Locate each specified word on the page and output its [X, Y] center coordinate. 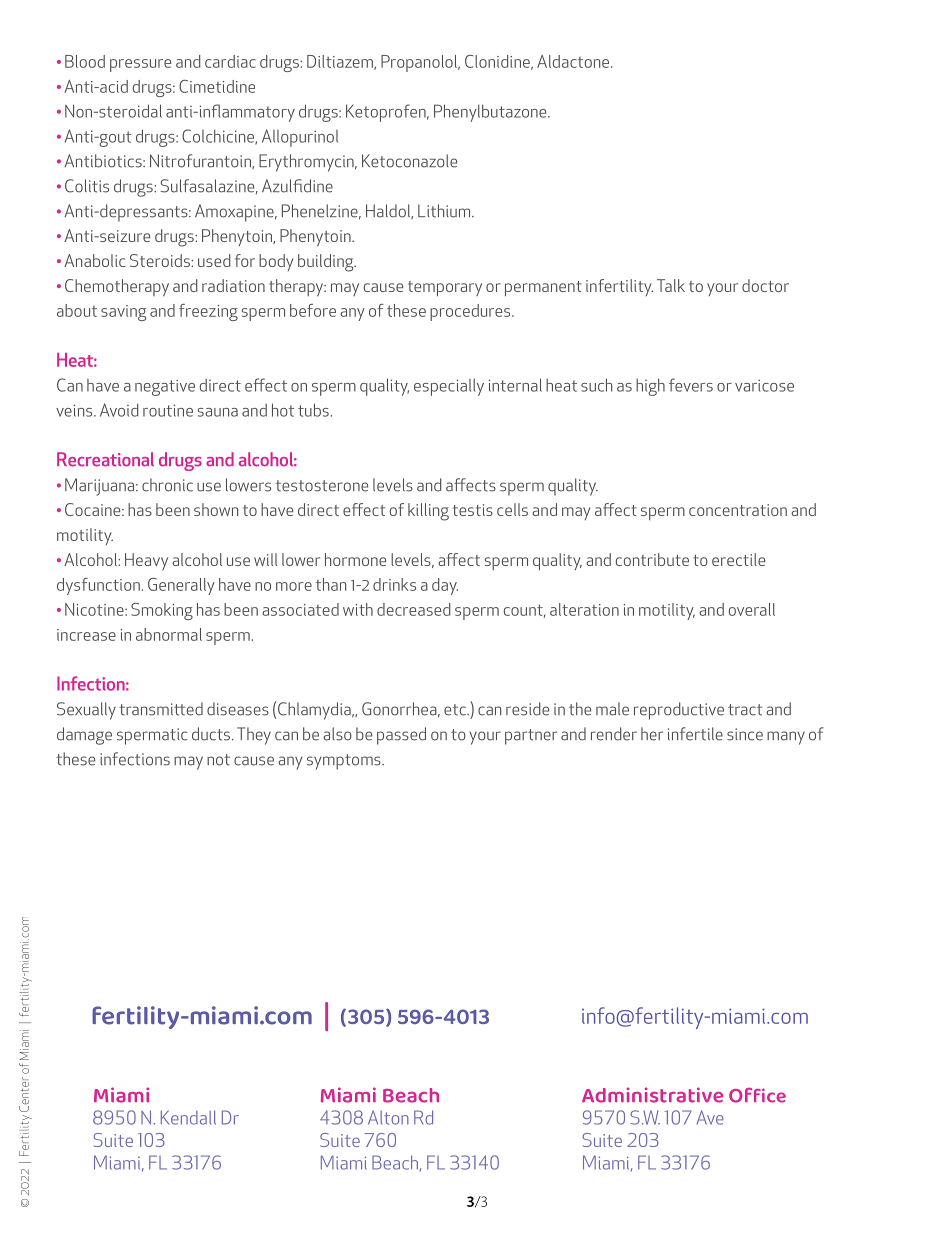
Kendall [188, 1117]
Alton [388, 1117]
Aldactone [574, 61]
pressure [140, 65]
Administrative [652, 1095]
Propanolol [420, 63]
